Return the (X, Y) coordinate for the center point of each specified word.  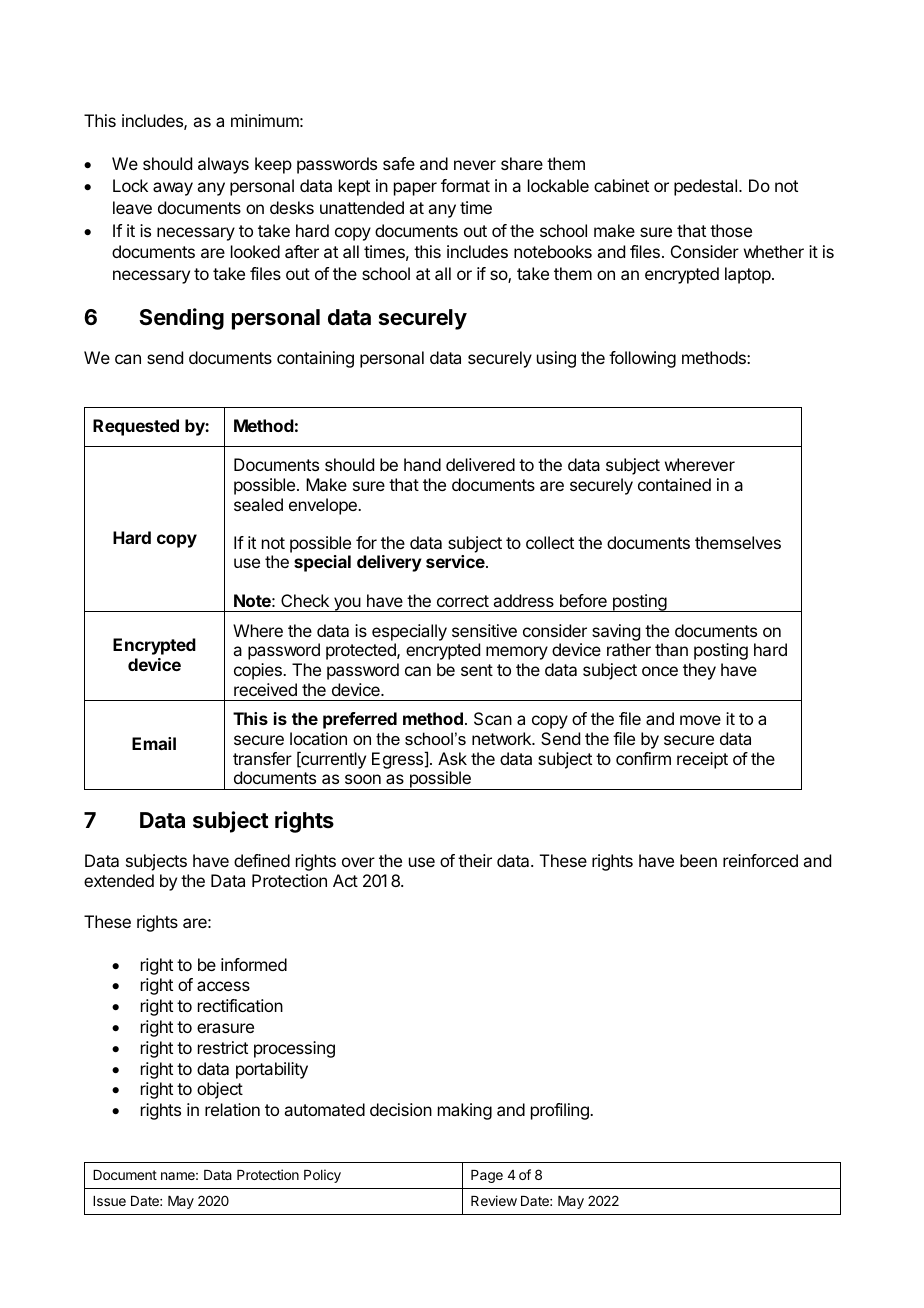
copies (259, 671)
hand (422, 464)
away (173, 189)
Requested (136, 427)
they (699, 671)
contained (674, 484)
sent (477, 670)
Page (487, 1176)
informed (254, 964)
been (698, 860)
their (475, 860)
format (465, 185)
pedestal (707, 187)
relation (232, 1109)
